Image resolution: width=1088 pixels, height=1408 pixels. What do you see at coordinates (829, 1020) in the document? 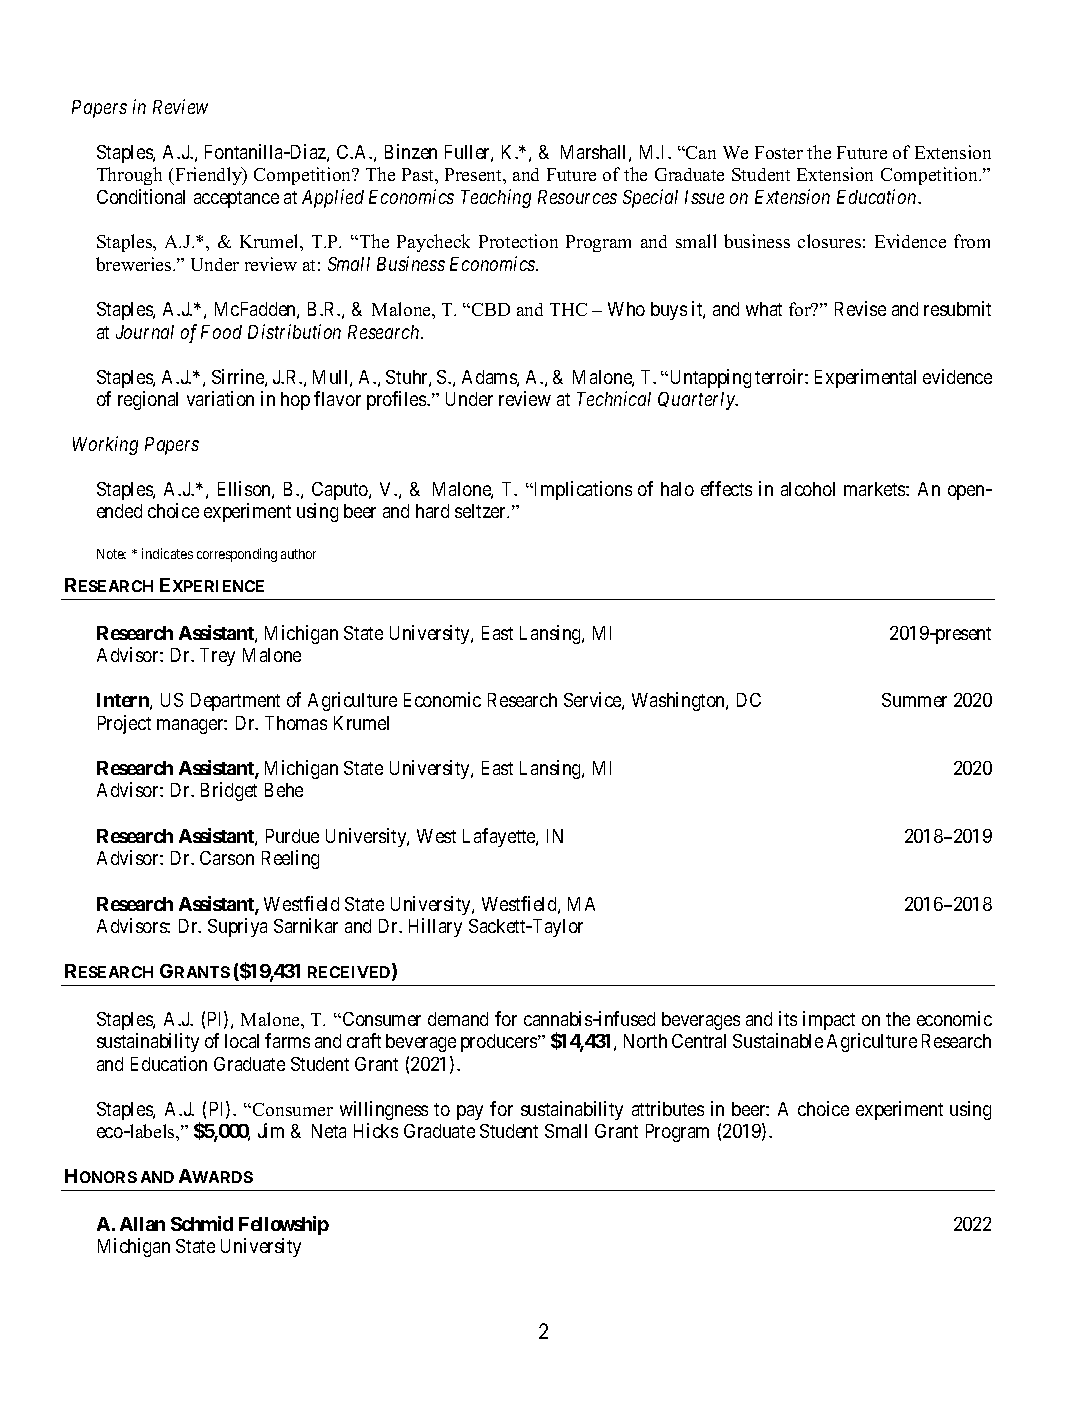
I see `impact` at bounding box center [829, 1020].
